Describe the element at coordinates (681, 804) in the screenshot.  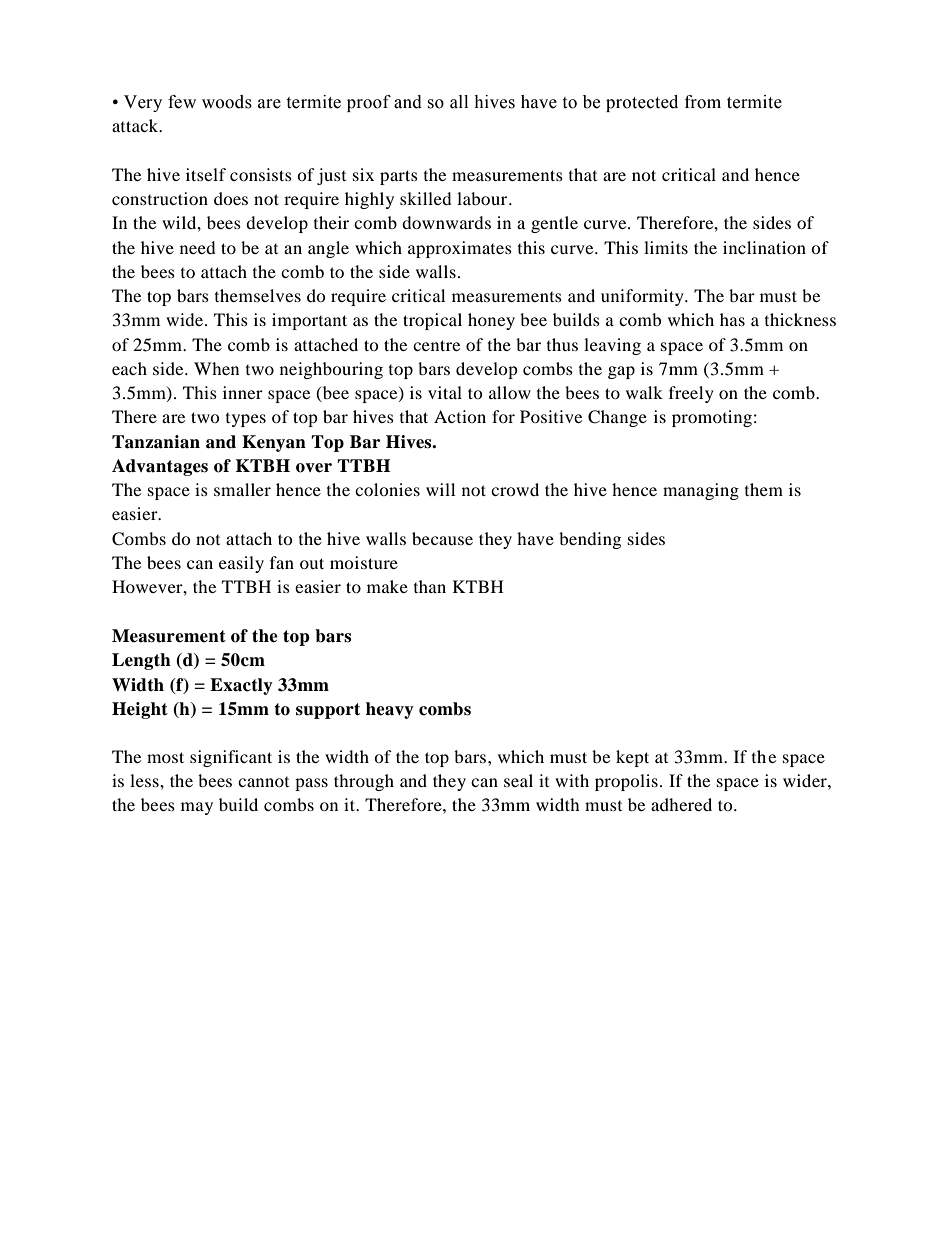
I see `adhered` at that location.
